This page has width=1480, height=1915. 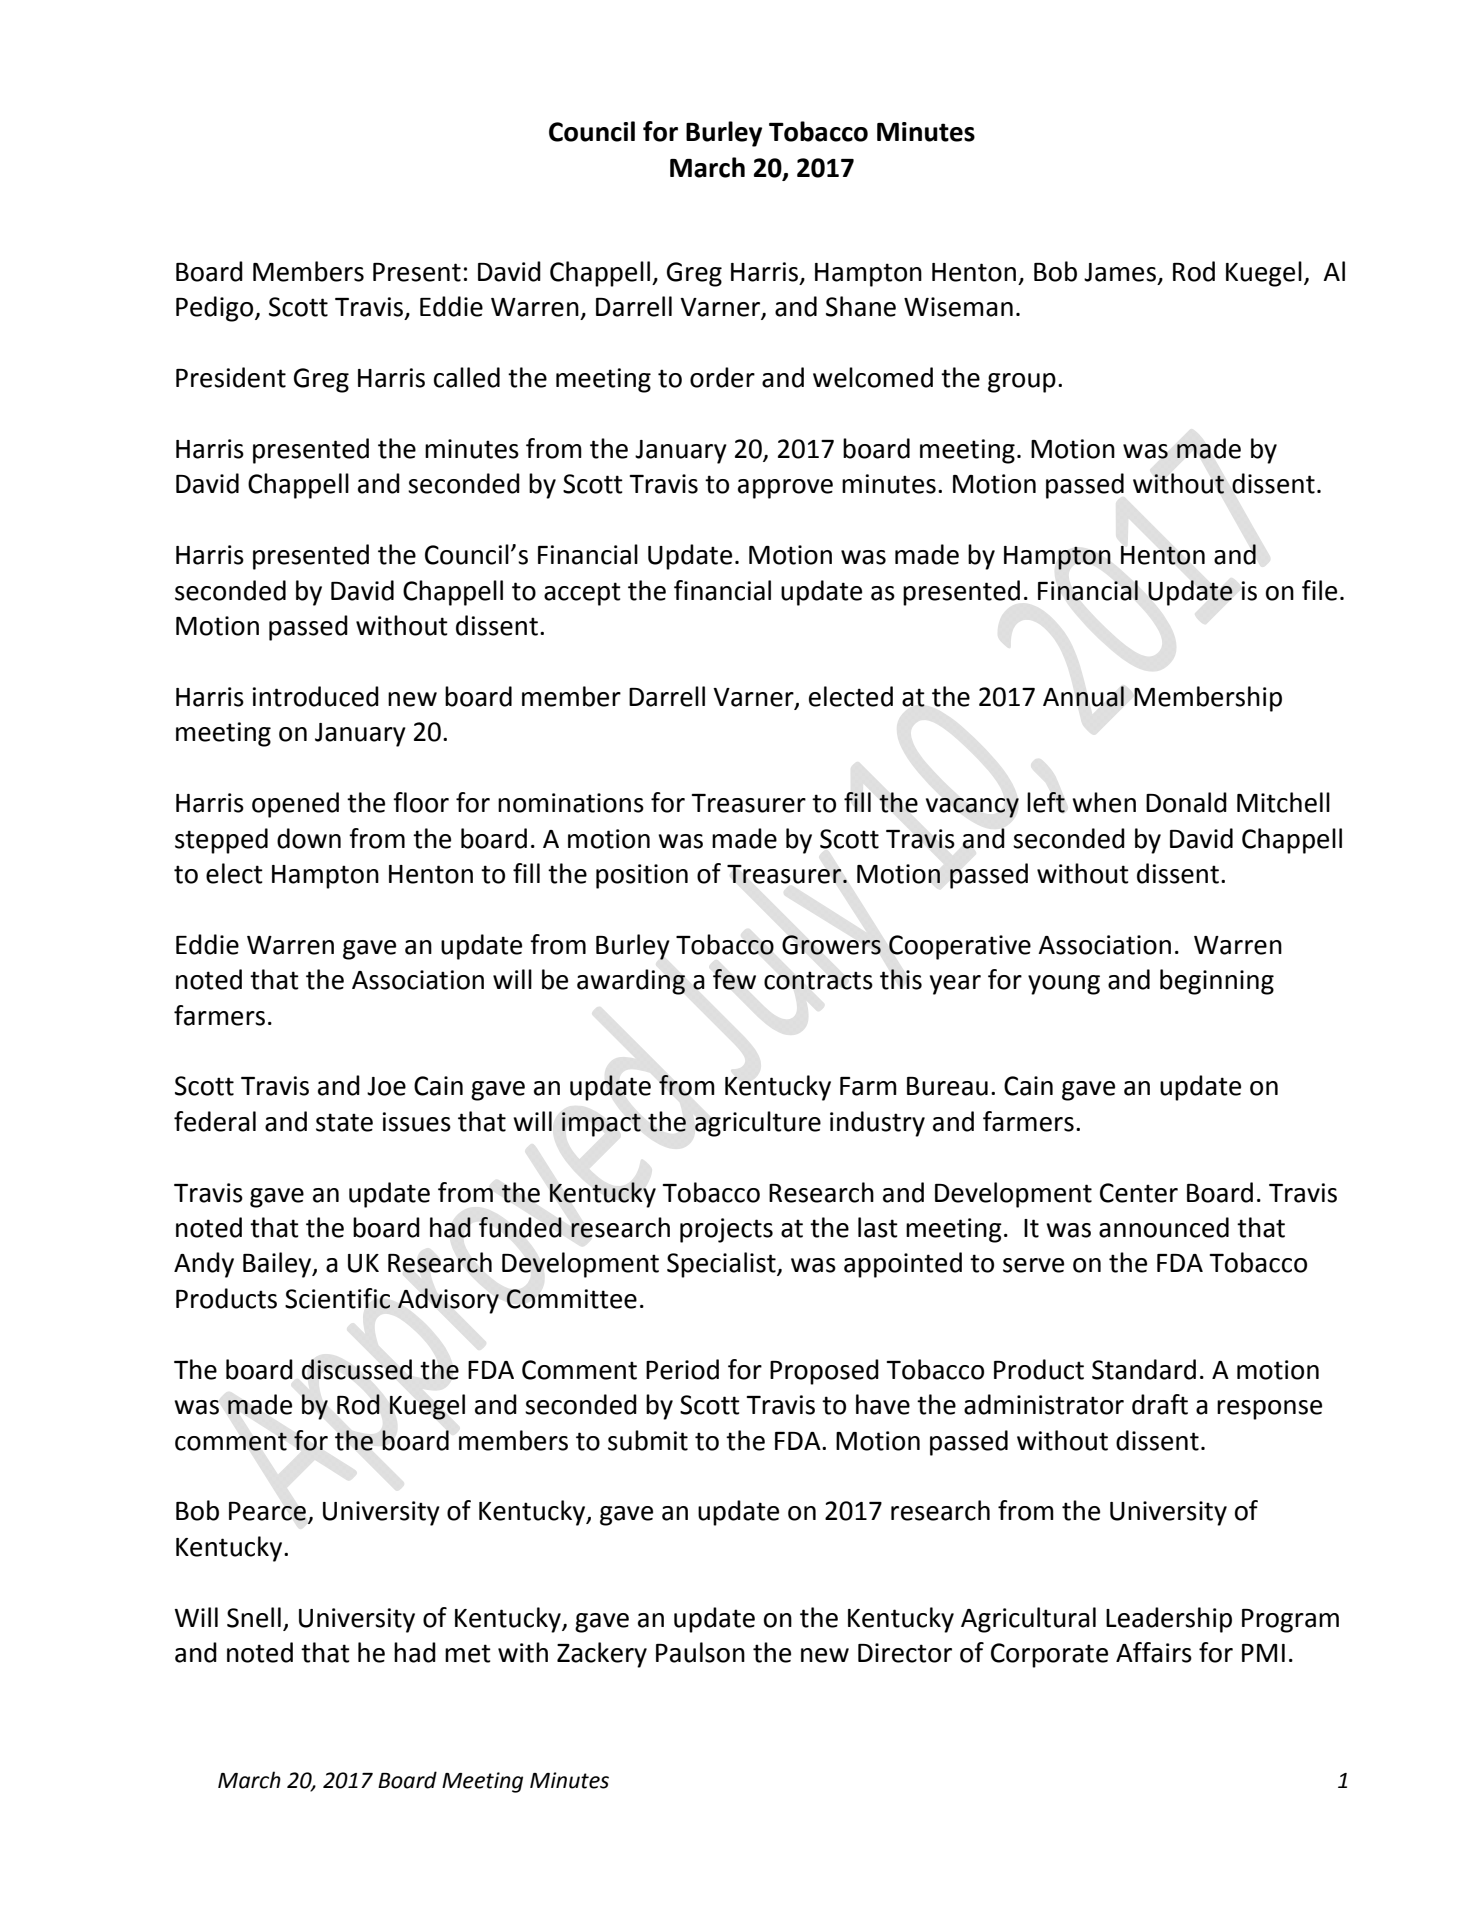 I want to click on Paulson, so click(x=700, y=1652).
